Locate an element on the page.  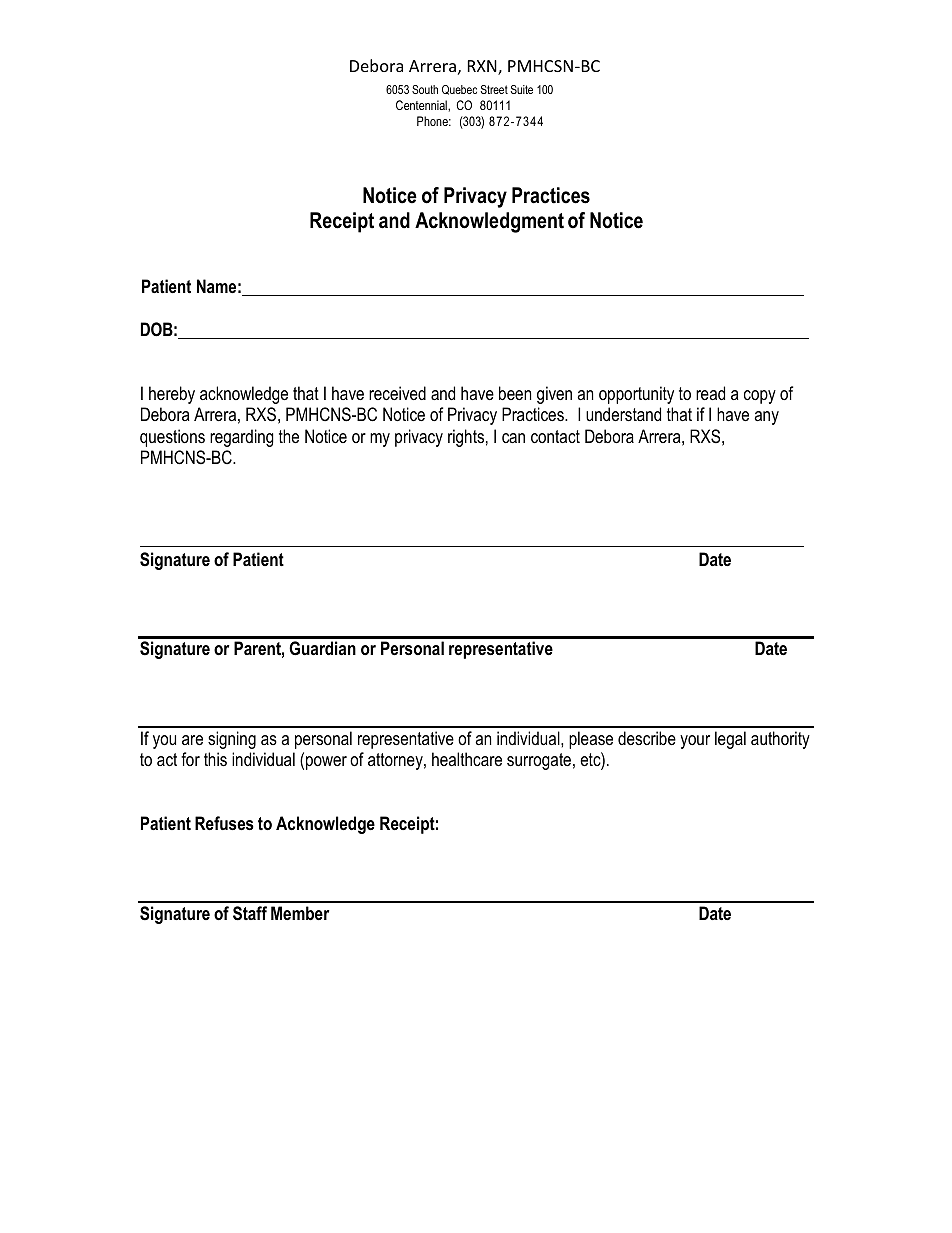
hereby is located at coordinates (172, 395).
